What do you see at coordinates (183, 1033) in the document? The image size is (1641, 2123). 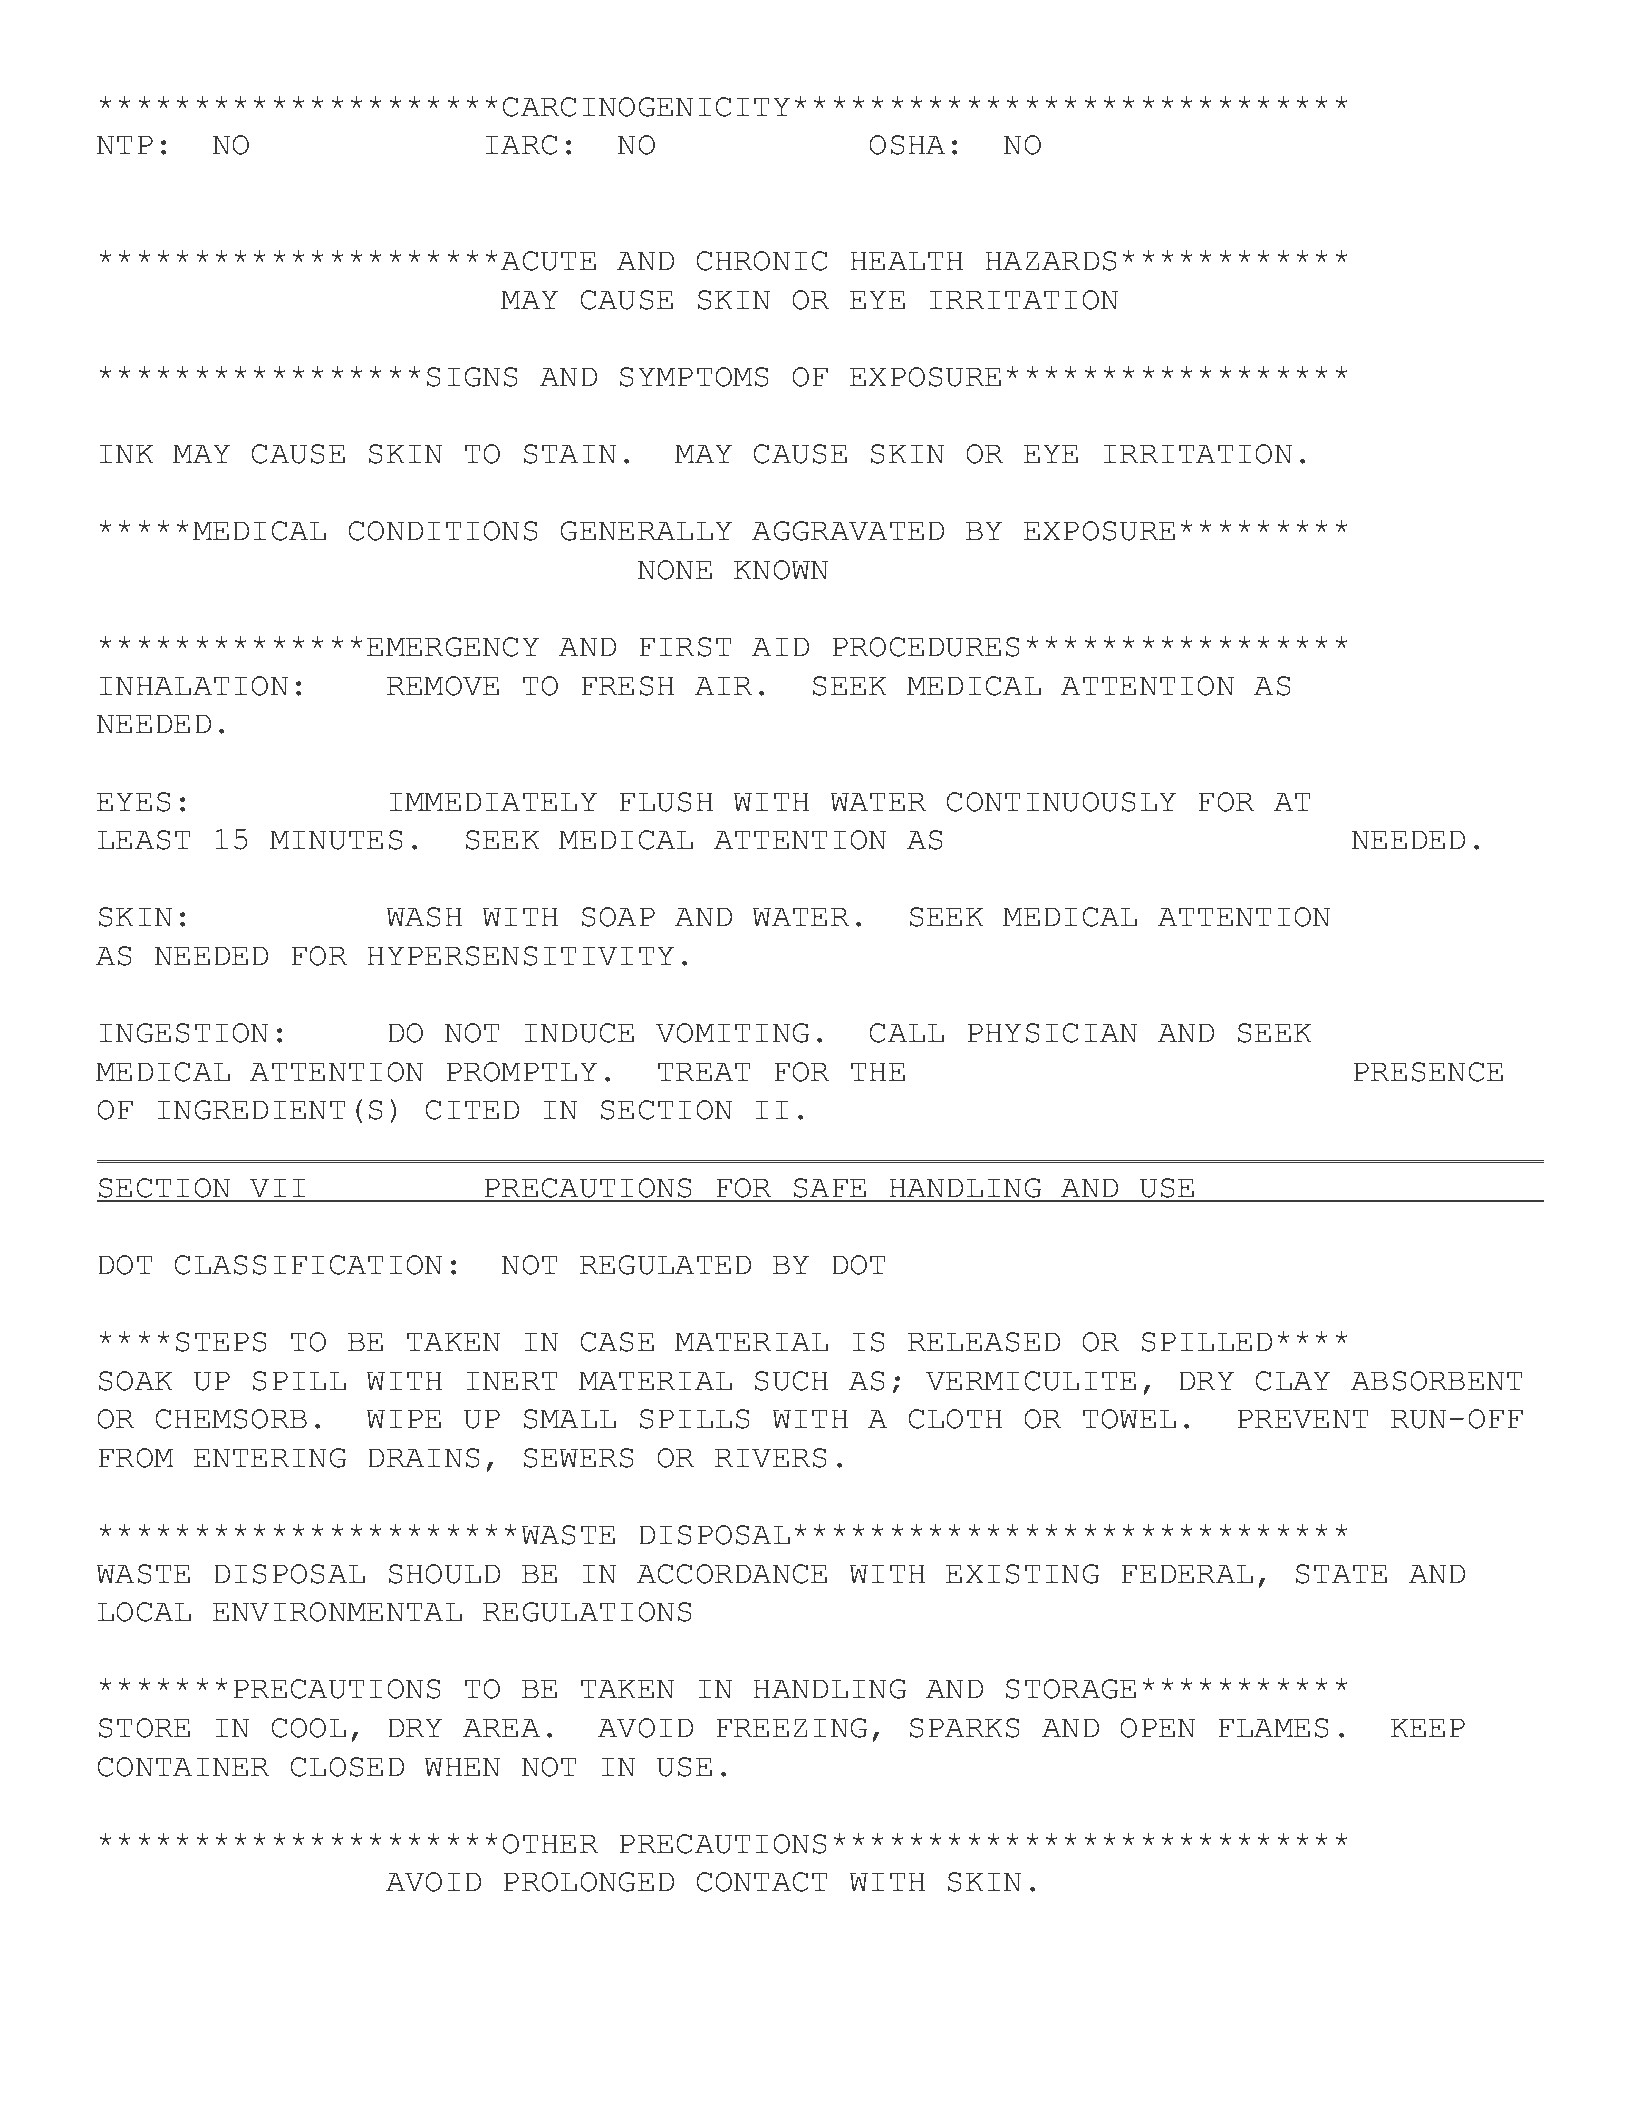 I see `INGESTION` at bounding box center [183, 1033].
